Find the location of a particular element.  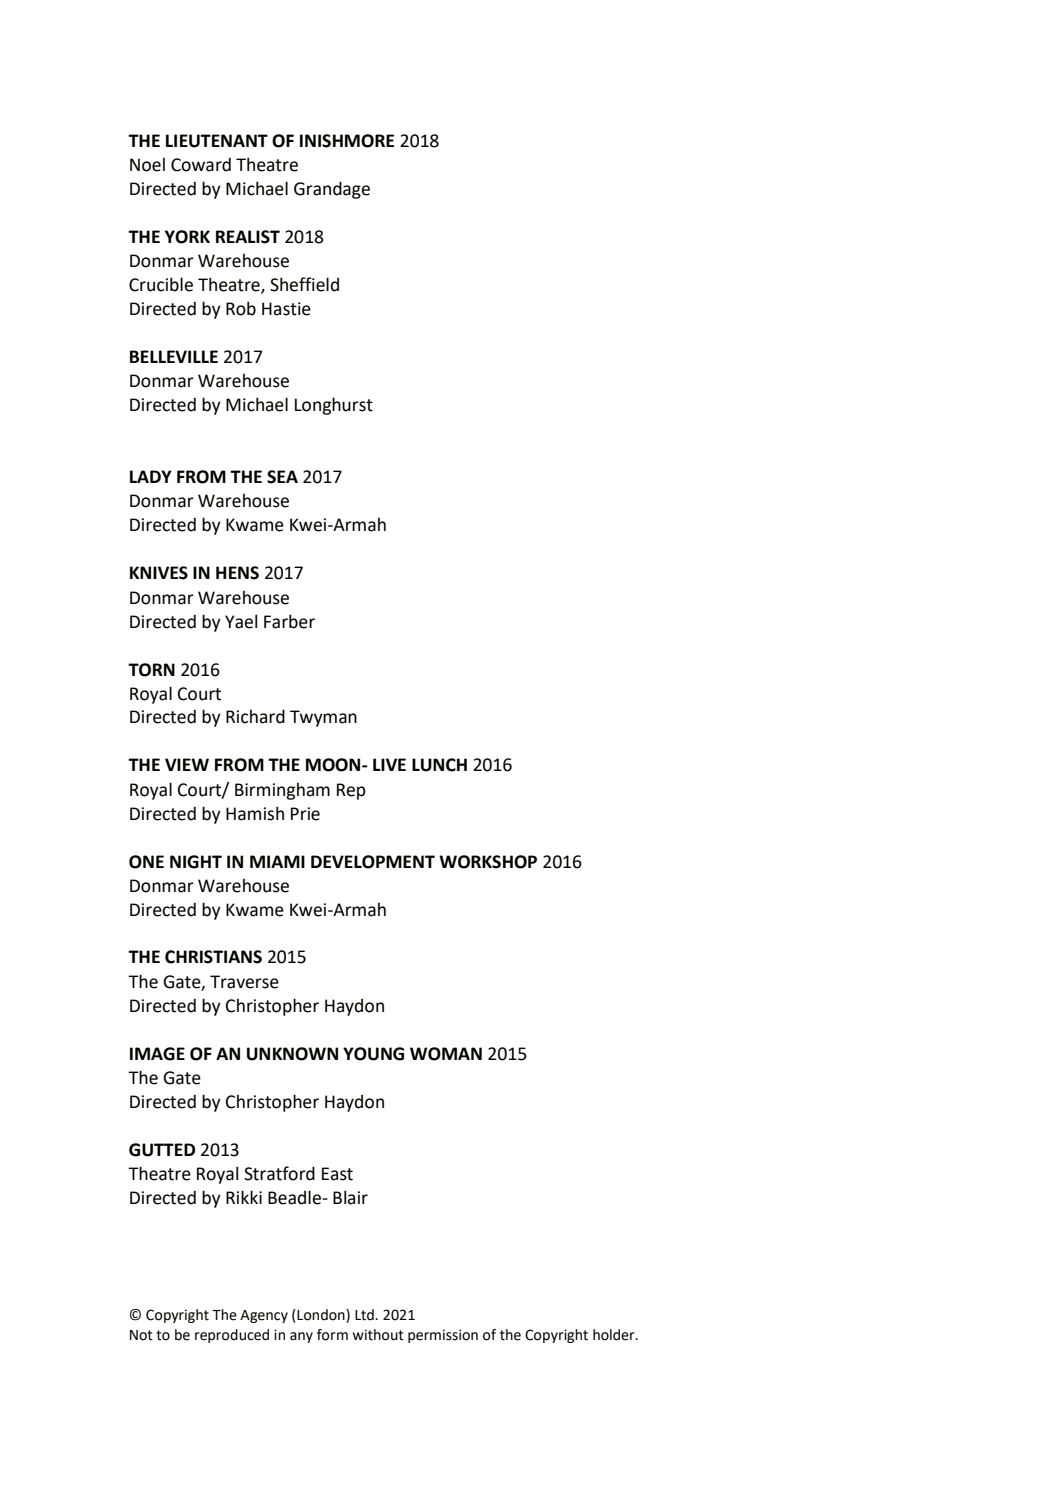

WORKSHOP is located at coordinates (488, 862).
